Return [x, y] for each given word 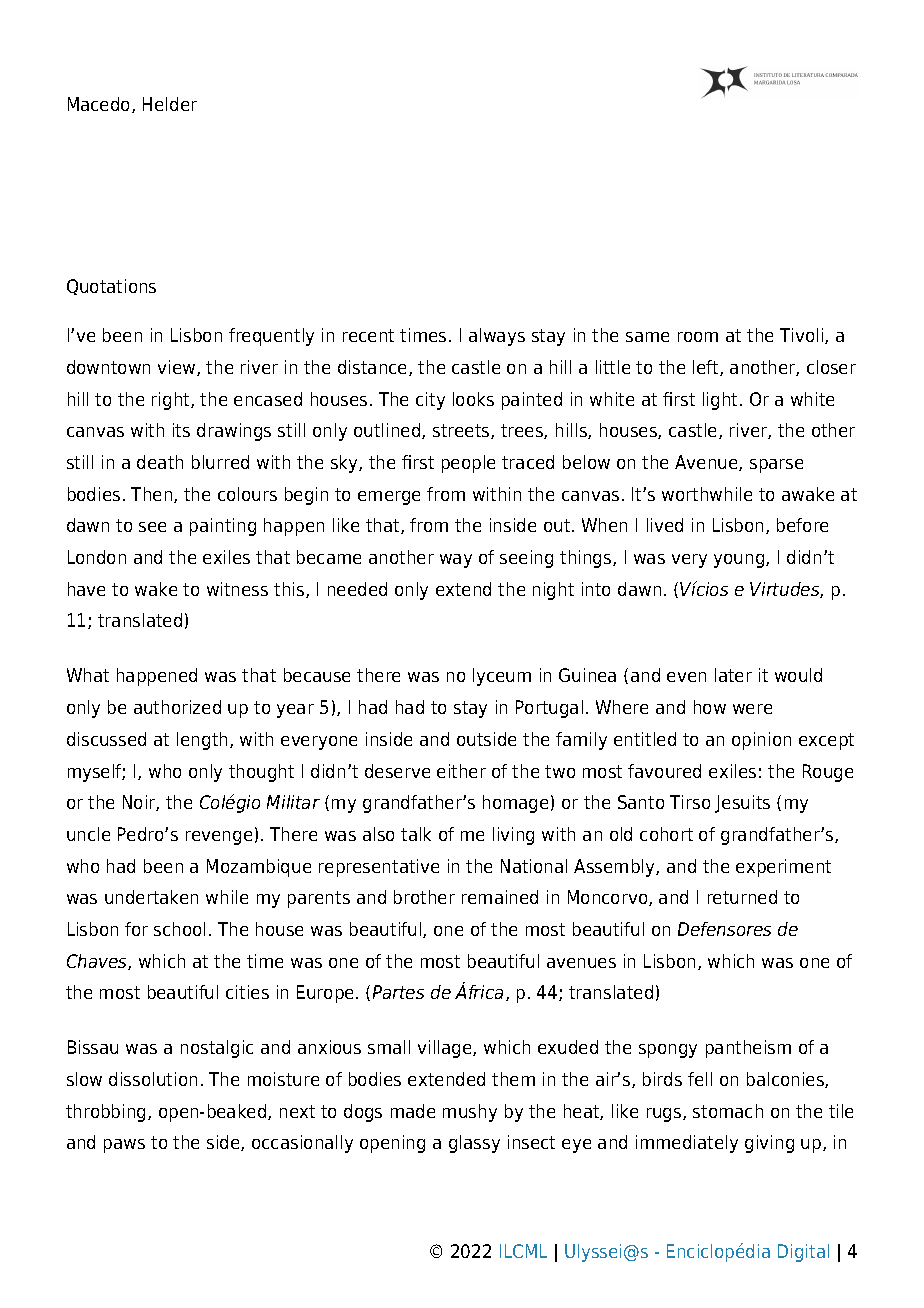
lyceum [502, 677]
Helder [170, 104]
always [497, 337]
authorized [177, 707]
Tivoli [803, 336]
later [733, 675]
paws [124, 1146]
